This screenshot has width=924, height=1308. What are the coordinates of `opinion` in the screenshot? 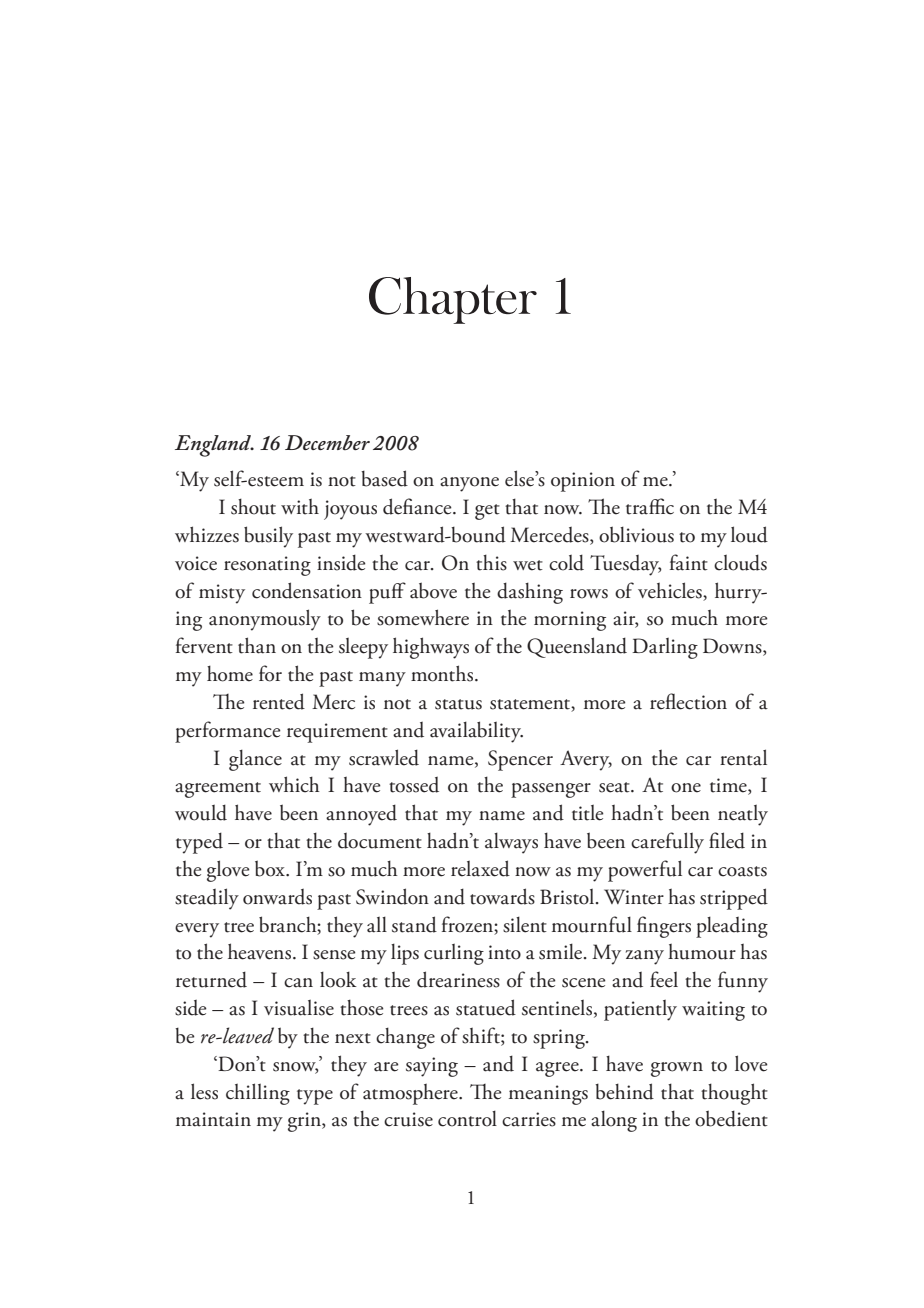 It's located at (583, 482).
